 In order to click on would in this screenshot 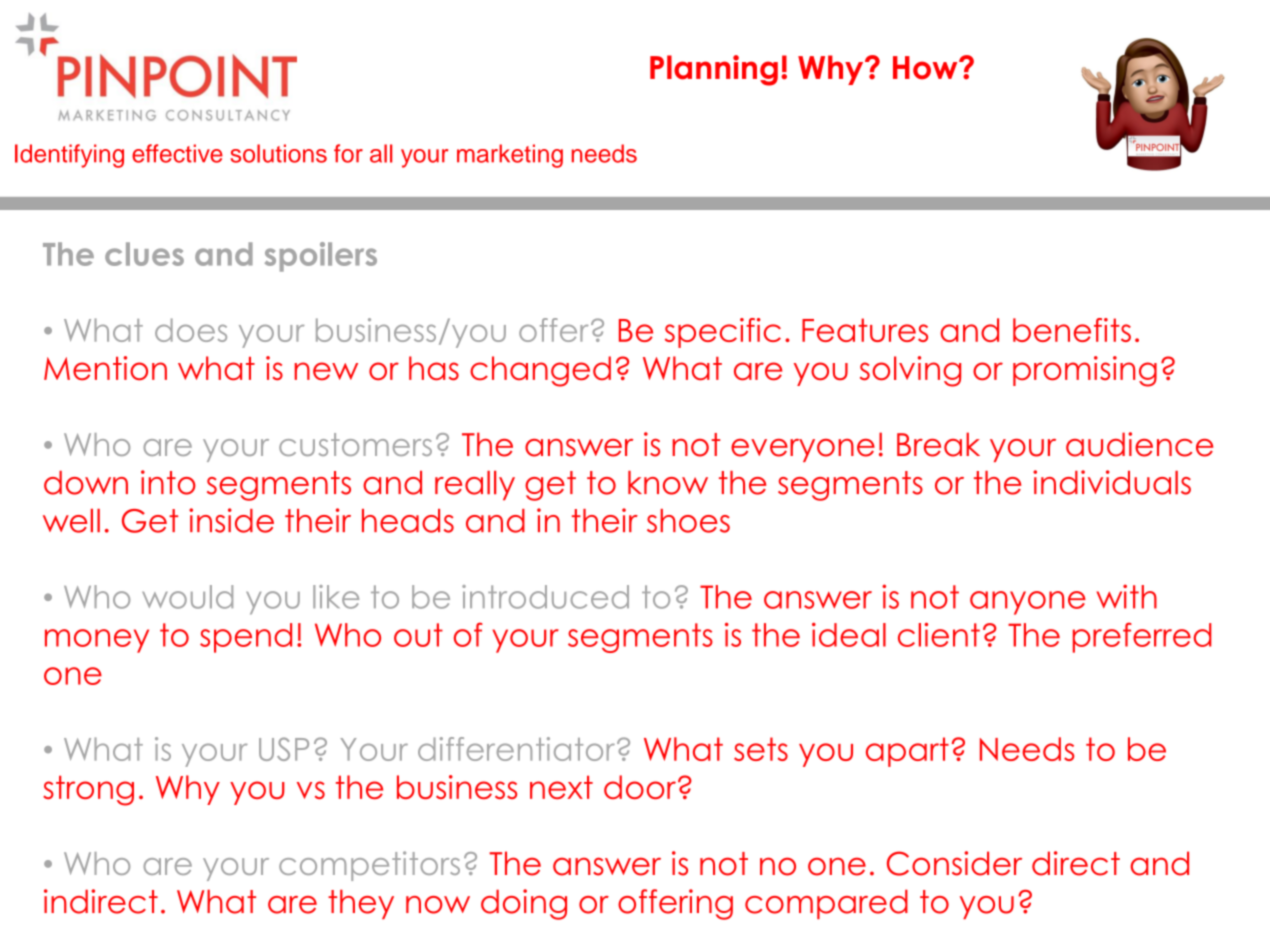, I will do `click(187, 597)`.
